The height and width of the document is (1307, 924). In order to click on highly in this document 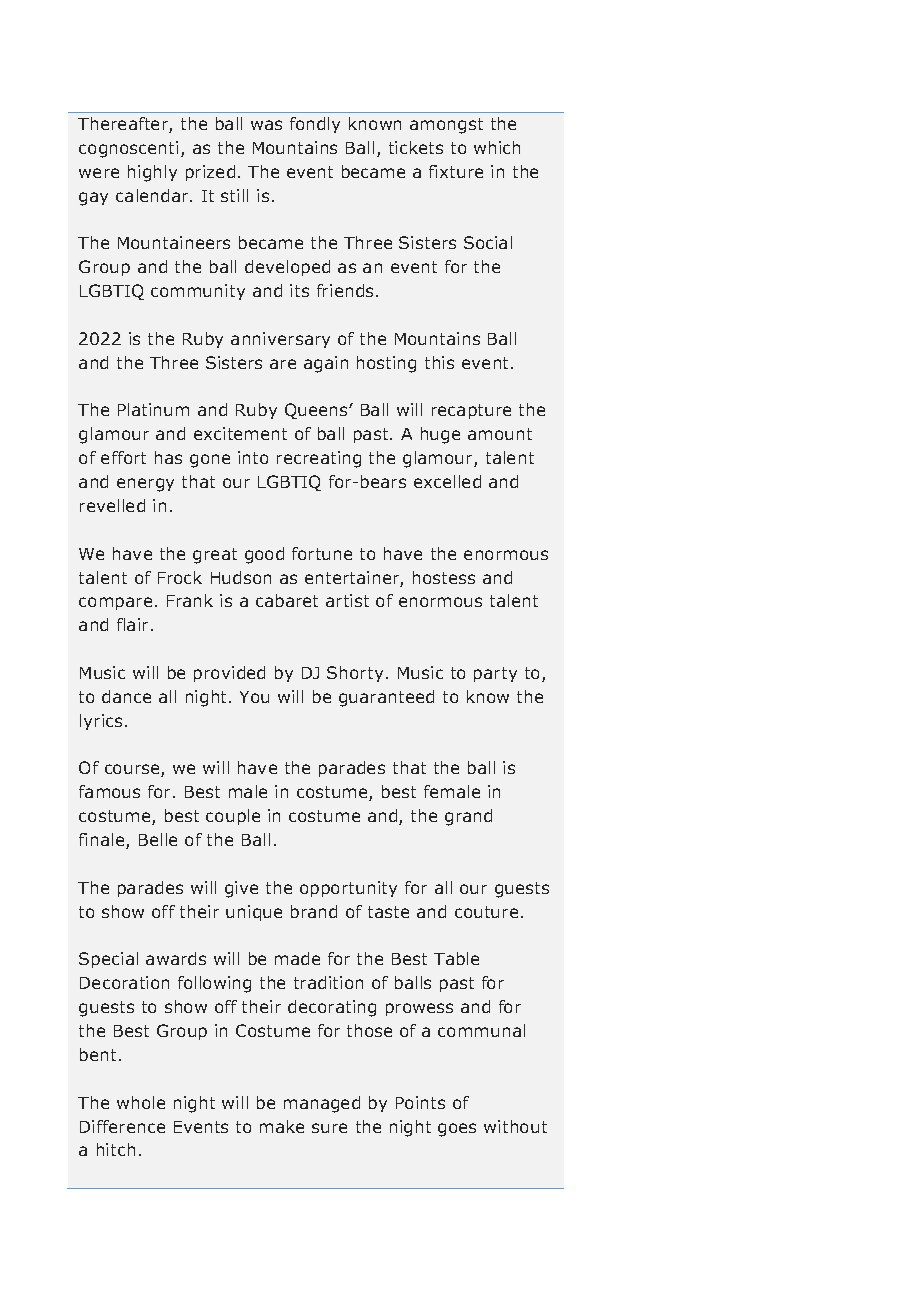, I will do `click(152, 173)`.
